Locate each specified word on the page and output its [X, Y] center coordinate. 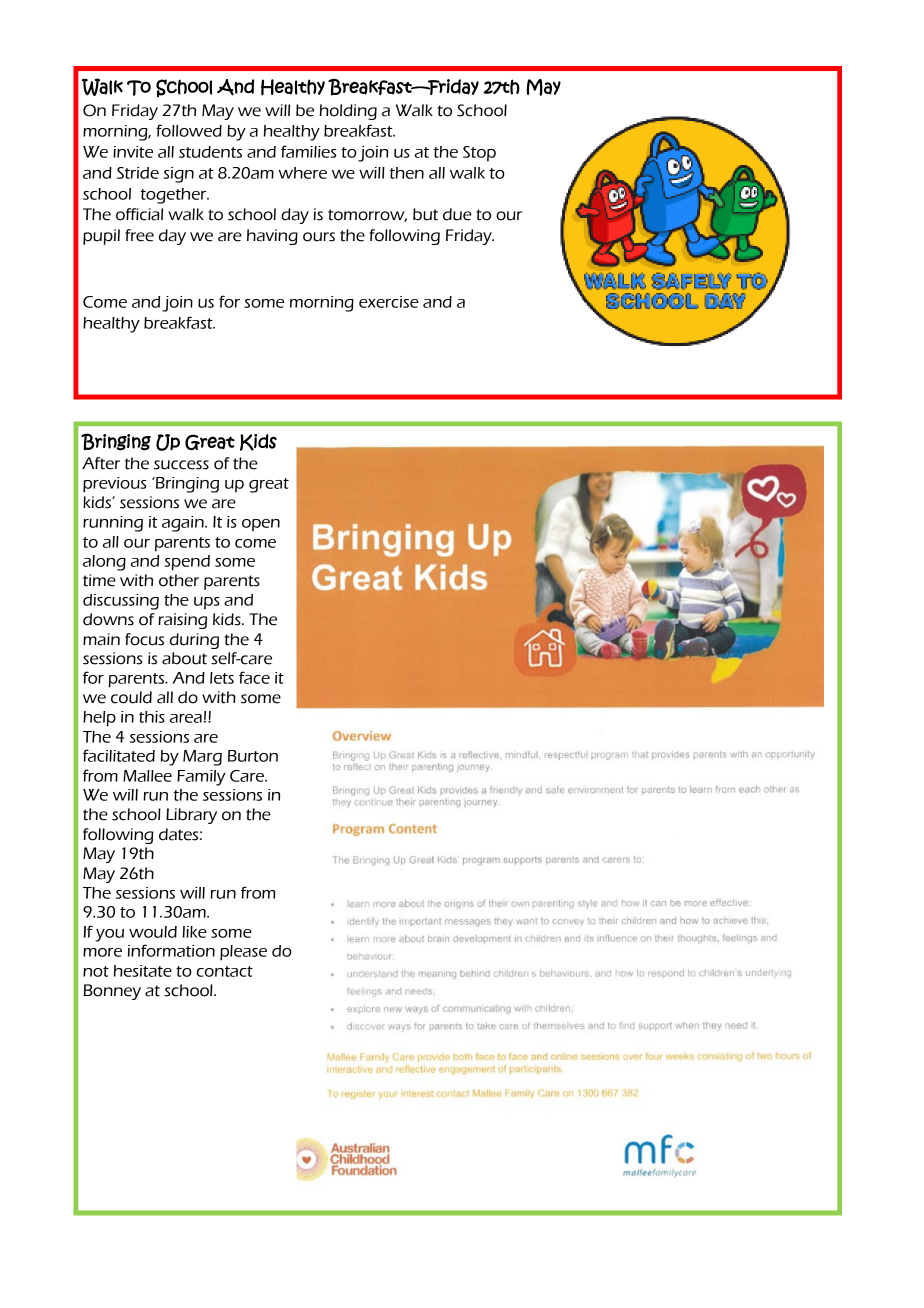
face [254, 677]
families [308, 151]
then [407, 173]
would [153, 932]
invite [133, 152]
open [261, 525]
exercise [389, 302]
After [101, 463]
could [131, 697]
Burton [253, 756]
